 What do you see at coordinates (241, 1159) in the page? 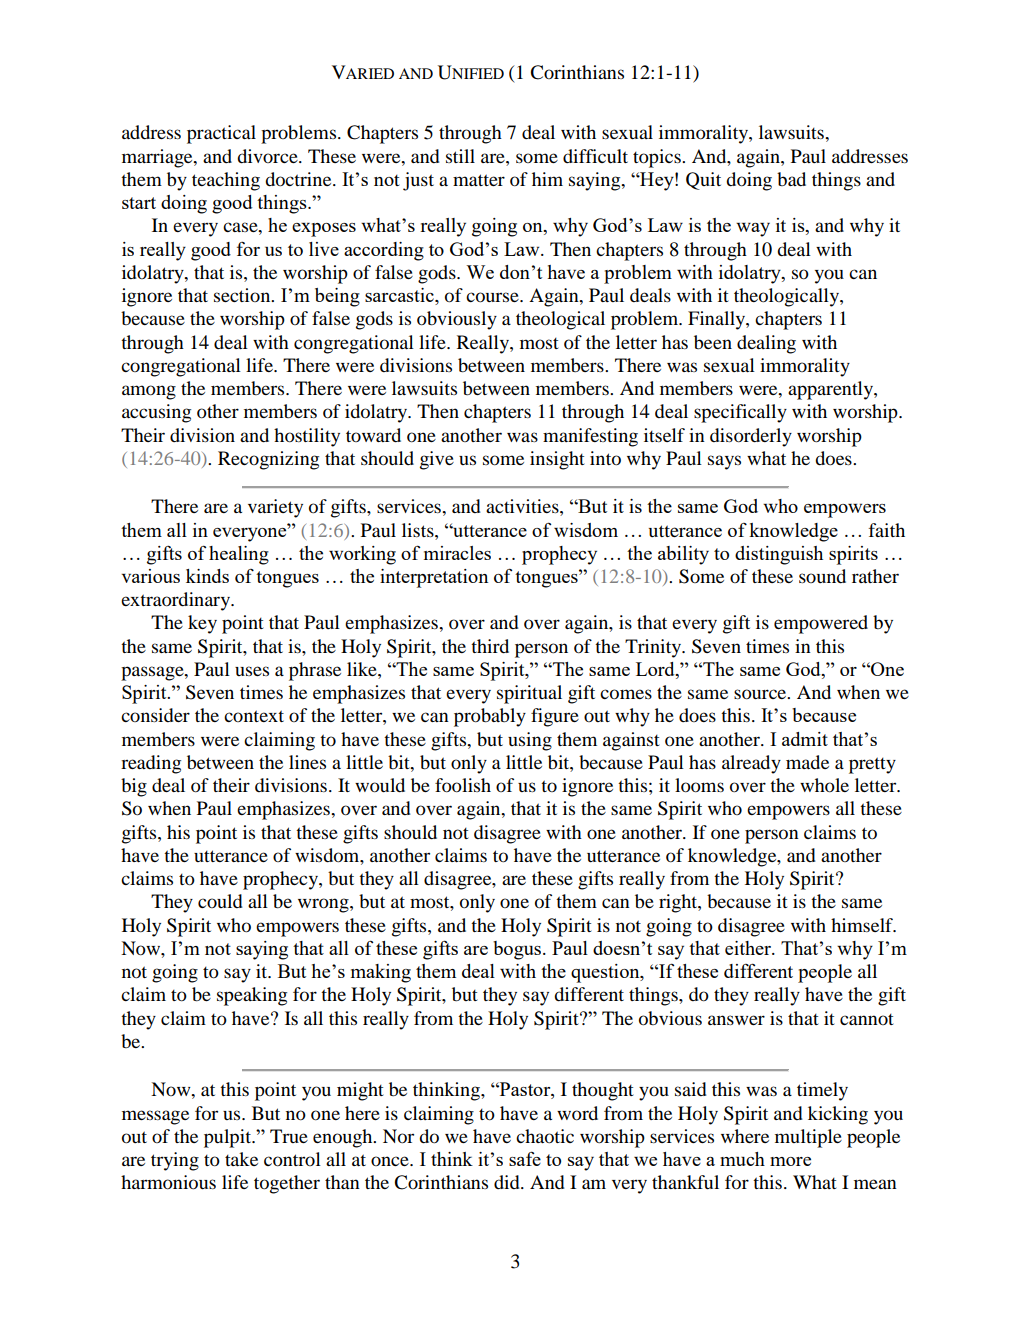
I see `take` at bounding box center [241, 1159].
